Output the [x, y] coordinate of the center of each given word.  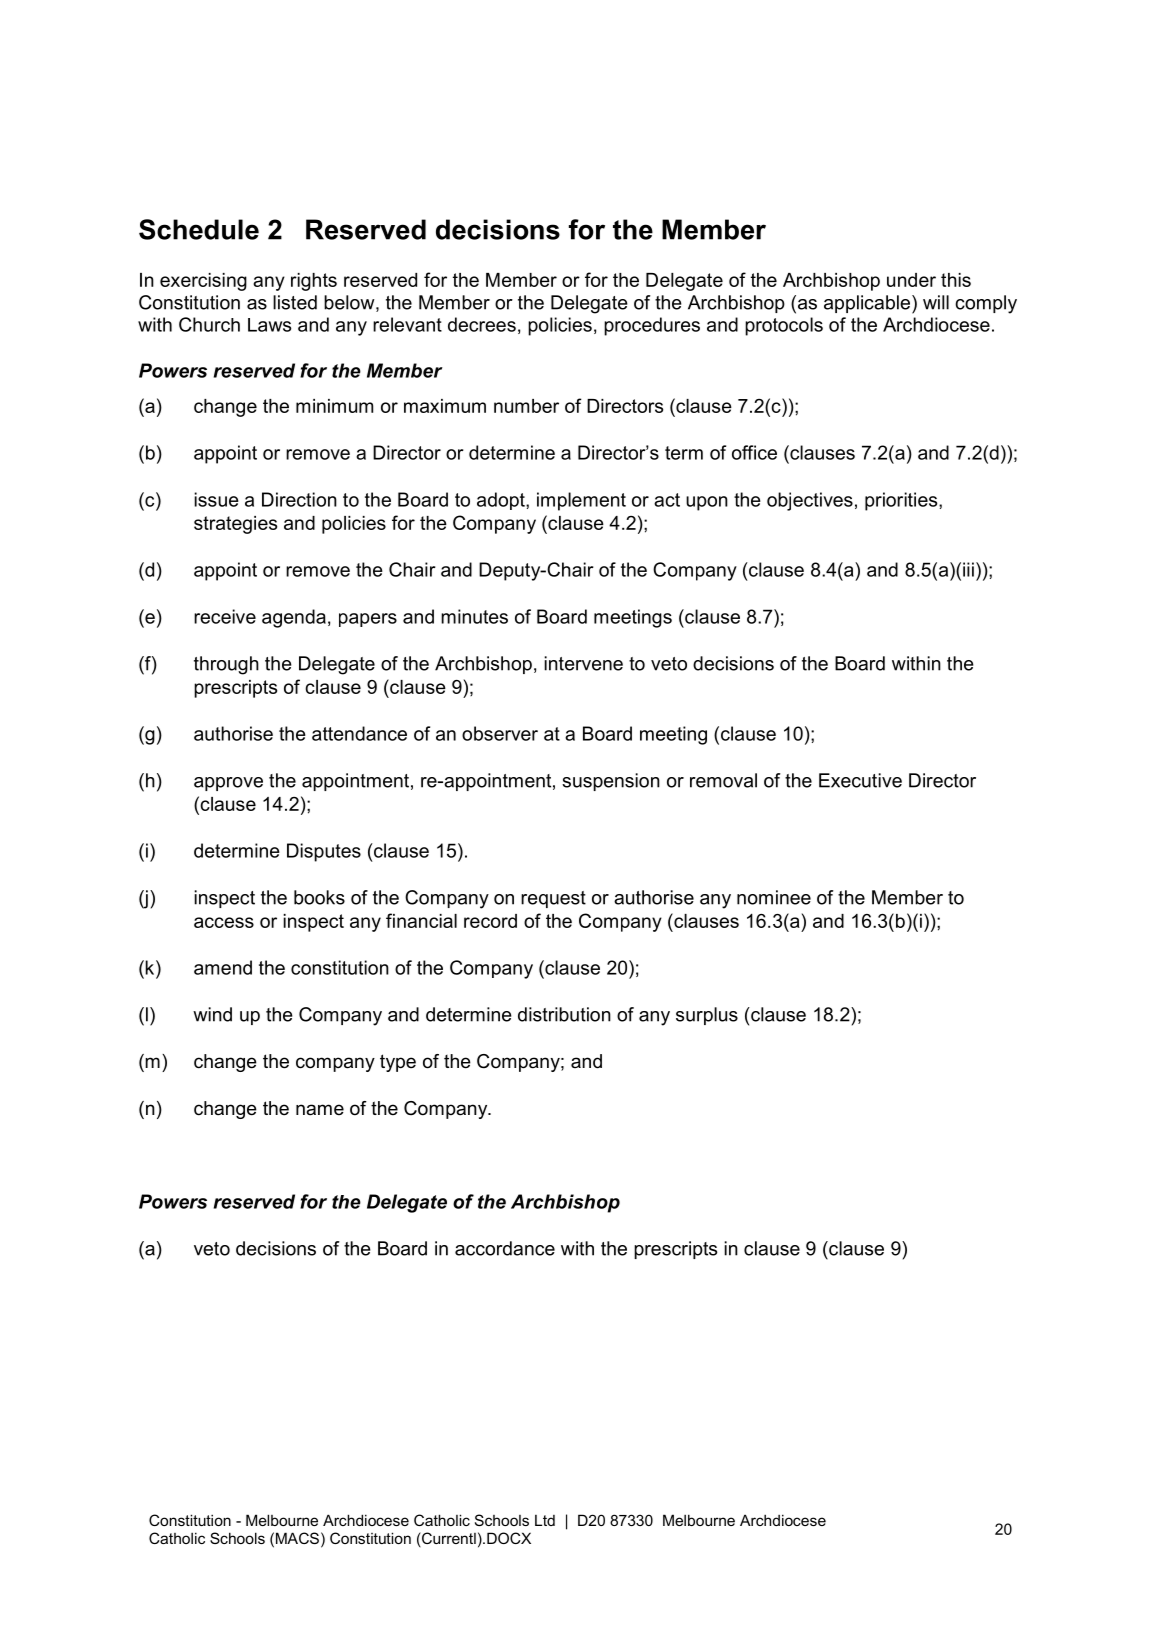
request [553, 899]
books [319, 897]
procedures [652, 326]
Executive [860, 780]
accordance [505, 1248]
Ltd [545, 1520]
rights [314, 282]
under [911, 280]
